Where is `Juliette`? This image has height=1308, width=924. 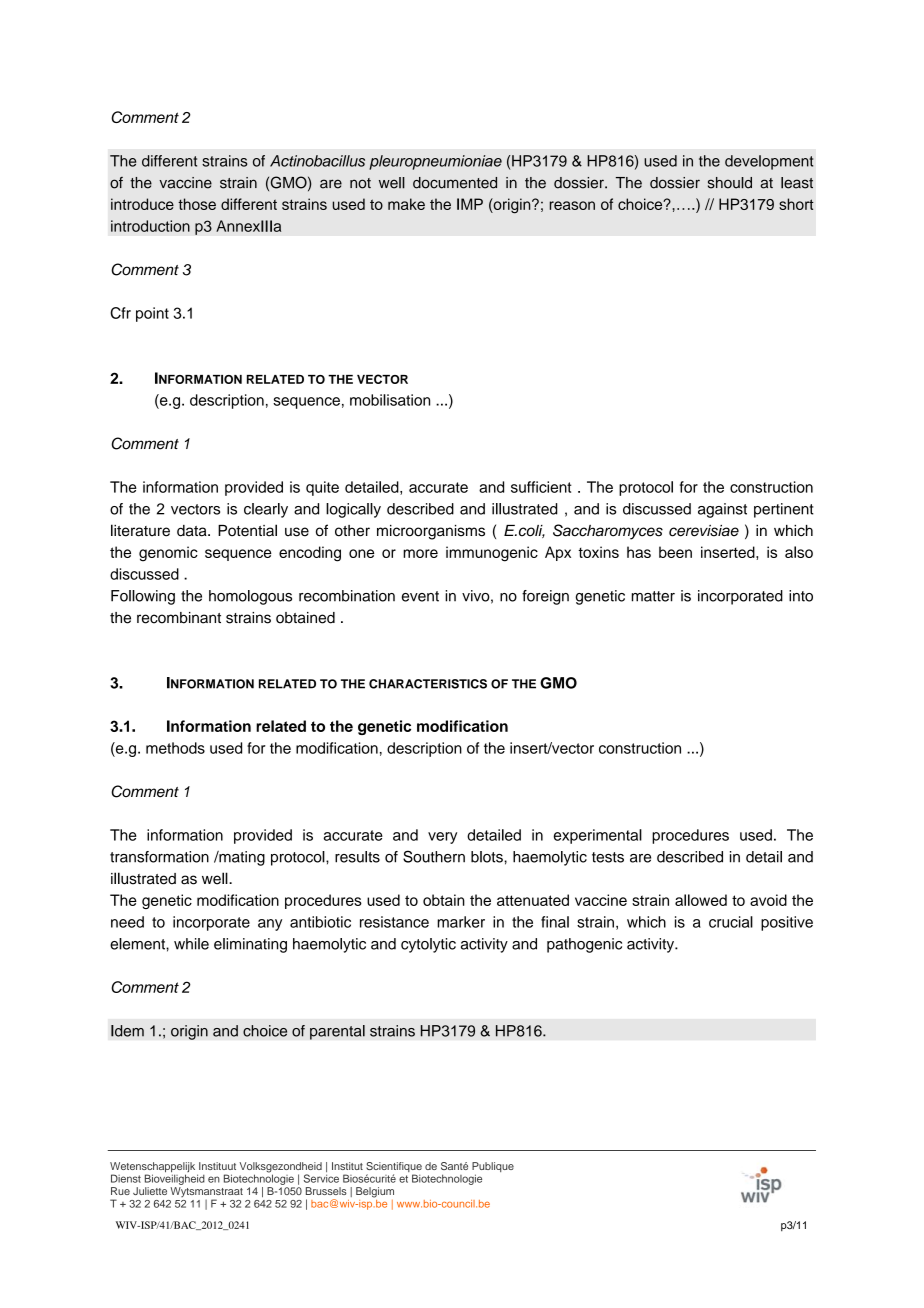 Juliette is located at coordinates (150, 1191).
